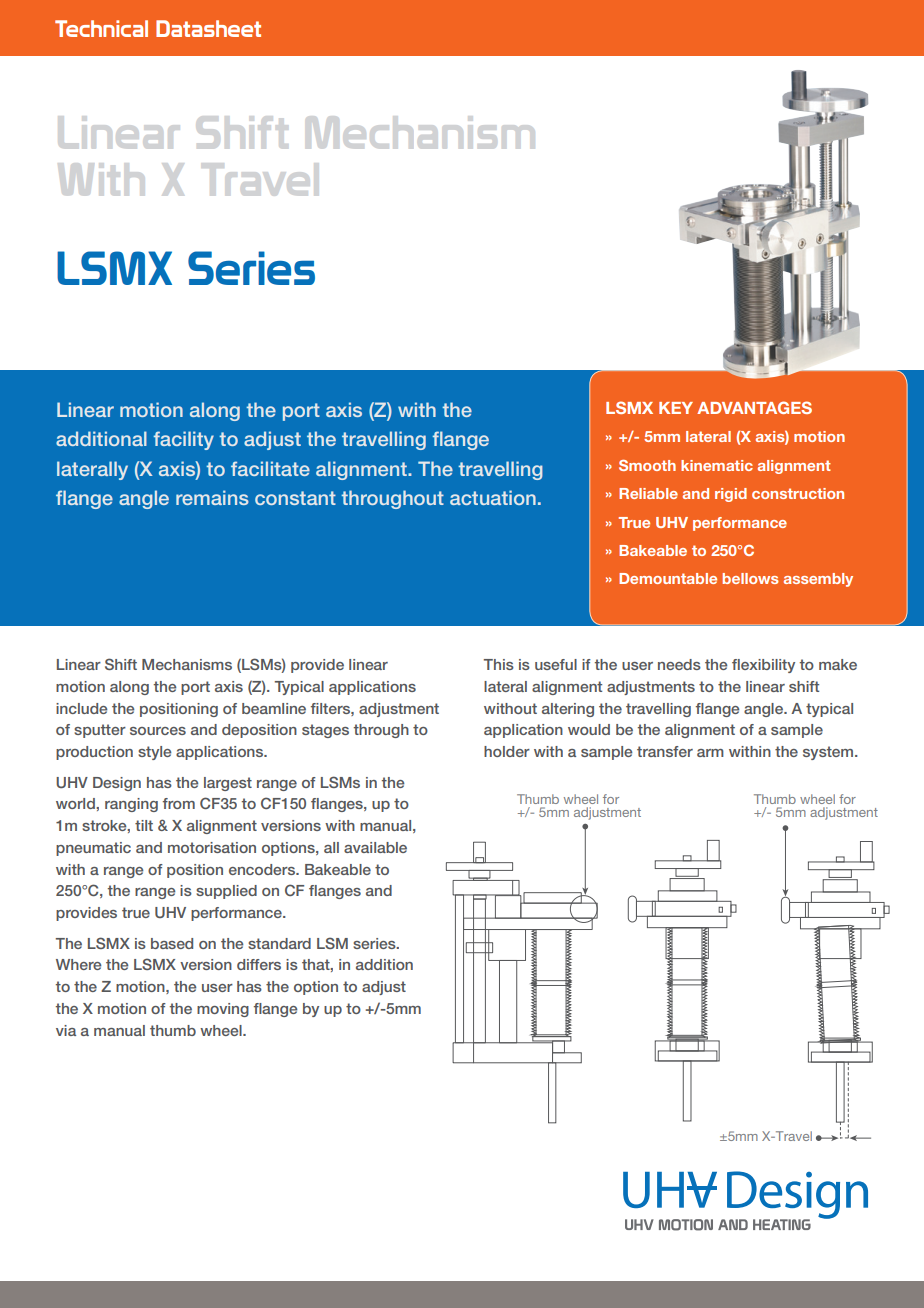 The width and height of the image is (924, 1308). I want to click on This, so click(499, 664).
